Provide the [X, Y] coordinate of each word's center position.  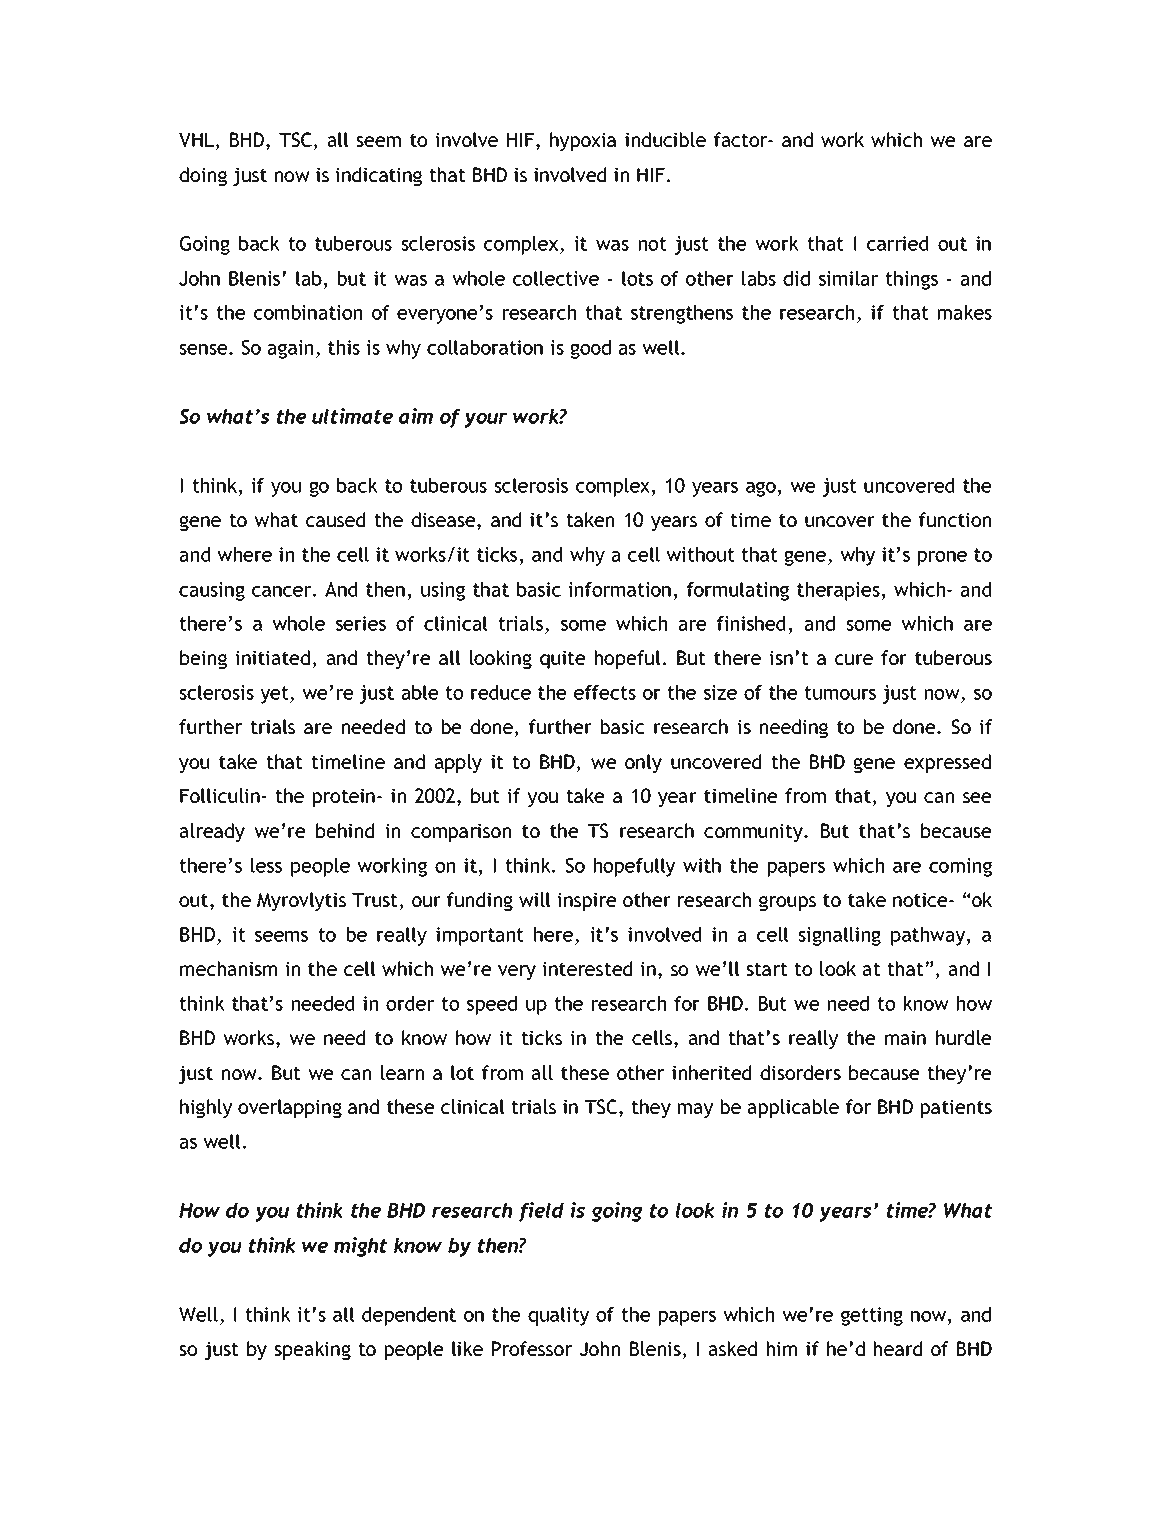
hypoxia [583, 141]
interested [587, 968]
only [643, 763]
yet [275, 695]
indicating [379, 176]
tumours [840, 693]
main [905, 1037]
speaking [312, 1350]
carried [897, 243]
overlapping [290, 1108]
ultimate [352, 416]
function [955, 519]
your [486, 420]
